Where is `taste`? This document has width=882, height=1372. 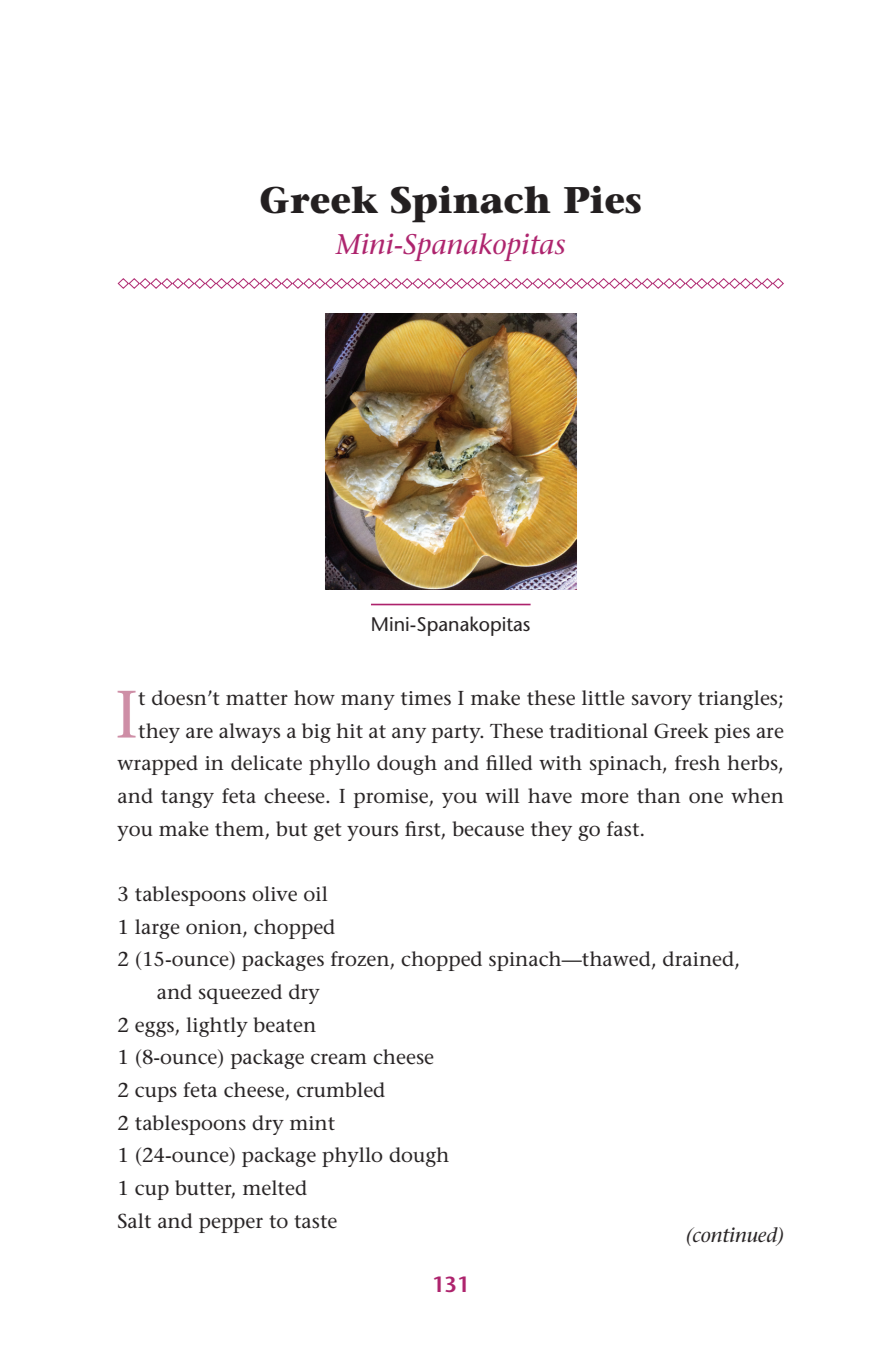 taste is located at coordinates (315, 1222).
